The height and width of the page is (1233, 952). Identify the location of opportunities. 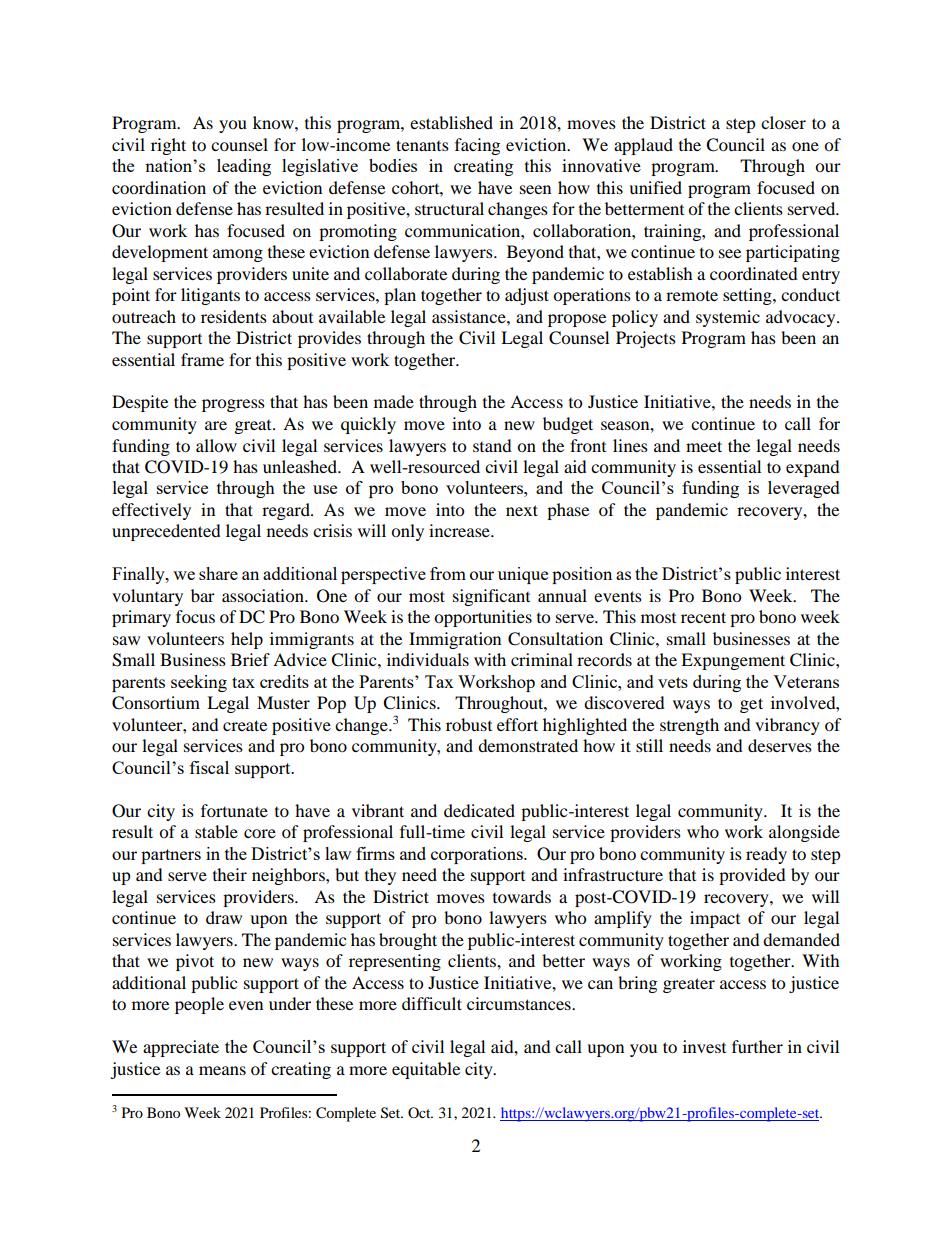
(483, 618).
